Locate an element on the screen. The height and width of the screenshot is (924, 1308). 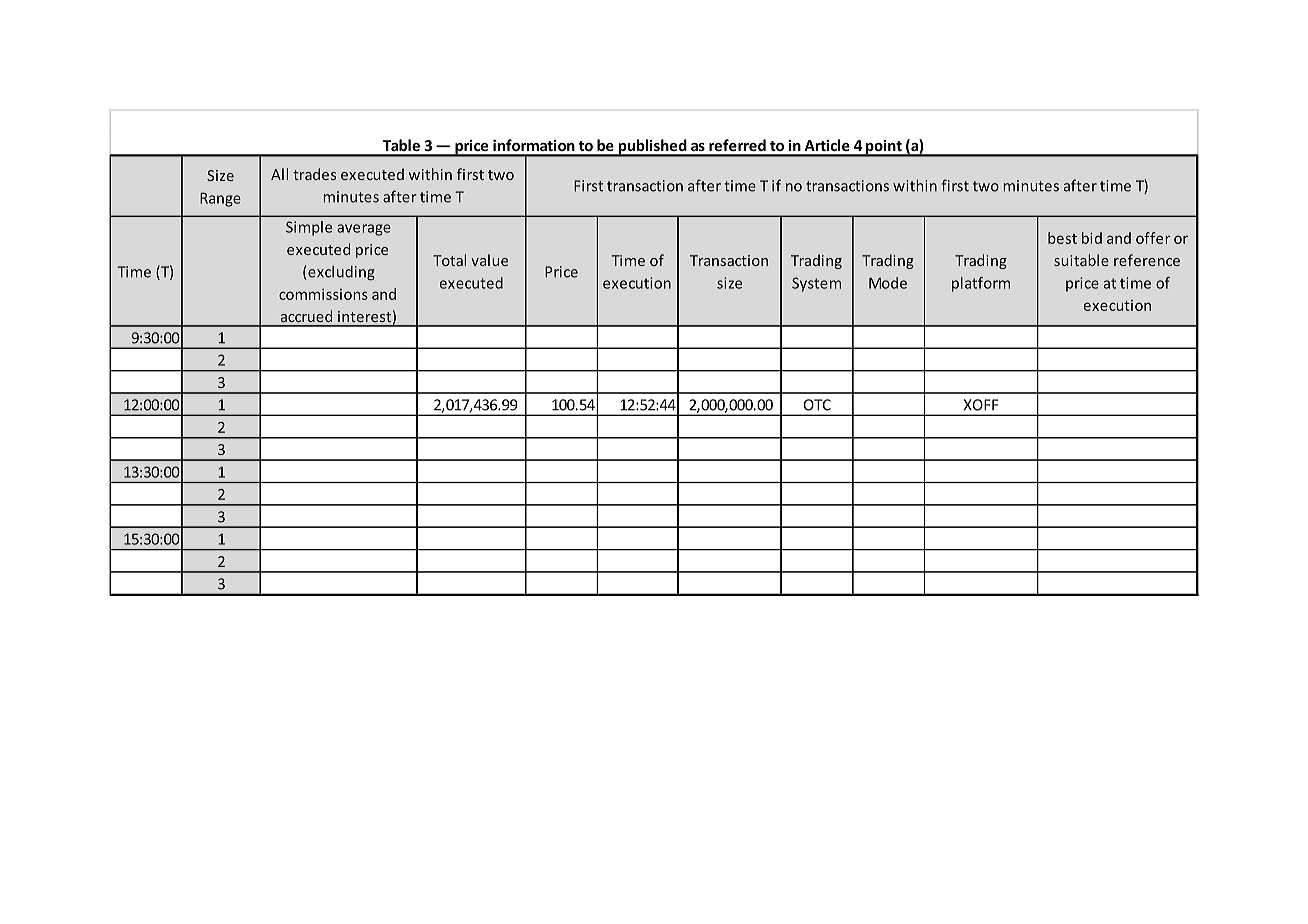
XOFF is located at coordinates (981, 405).
